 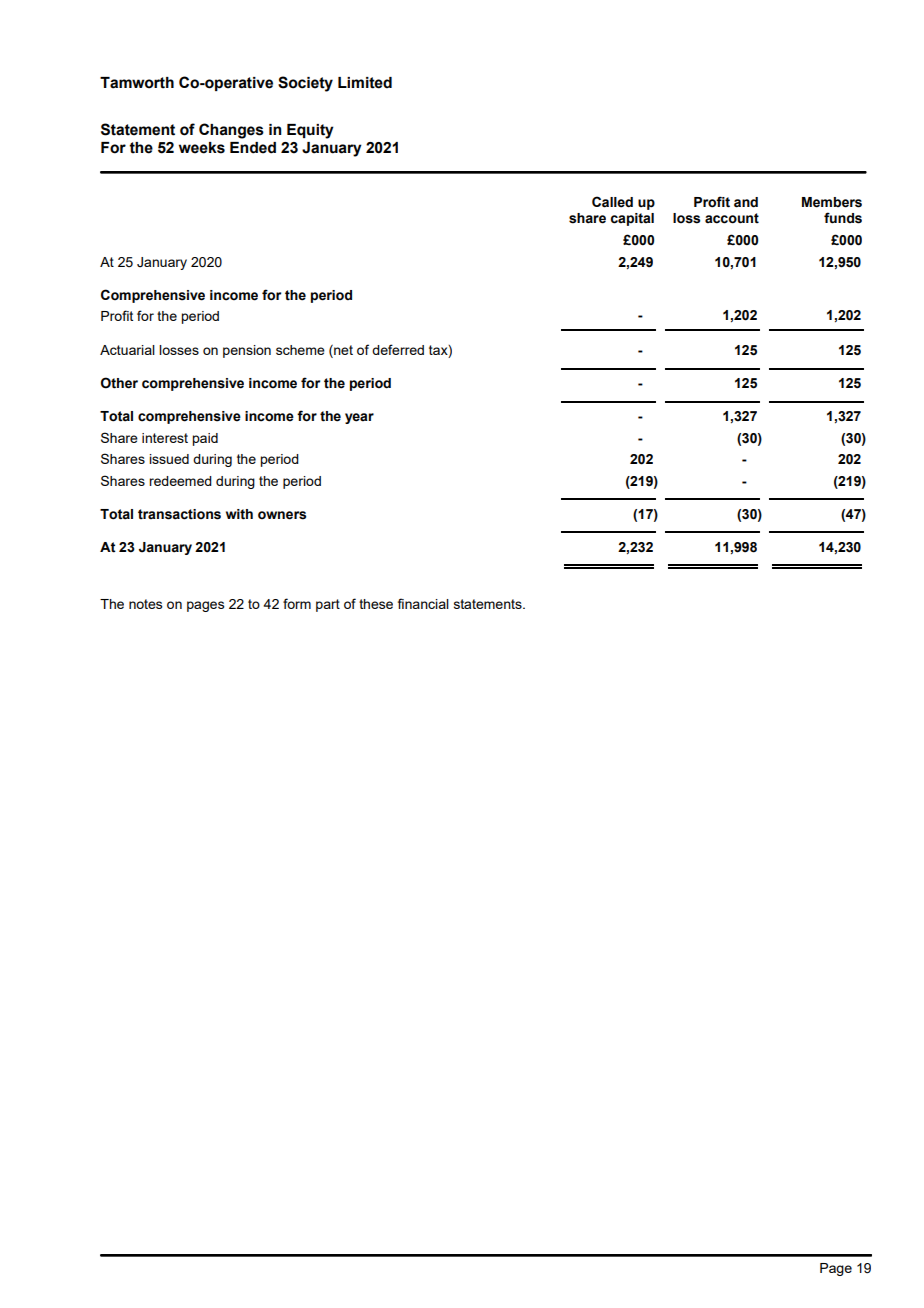 I want to click on deferred, so click(x=398, y=349).
